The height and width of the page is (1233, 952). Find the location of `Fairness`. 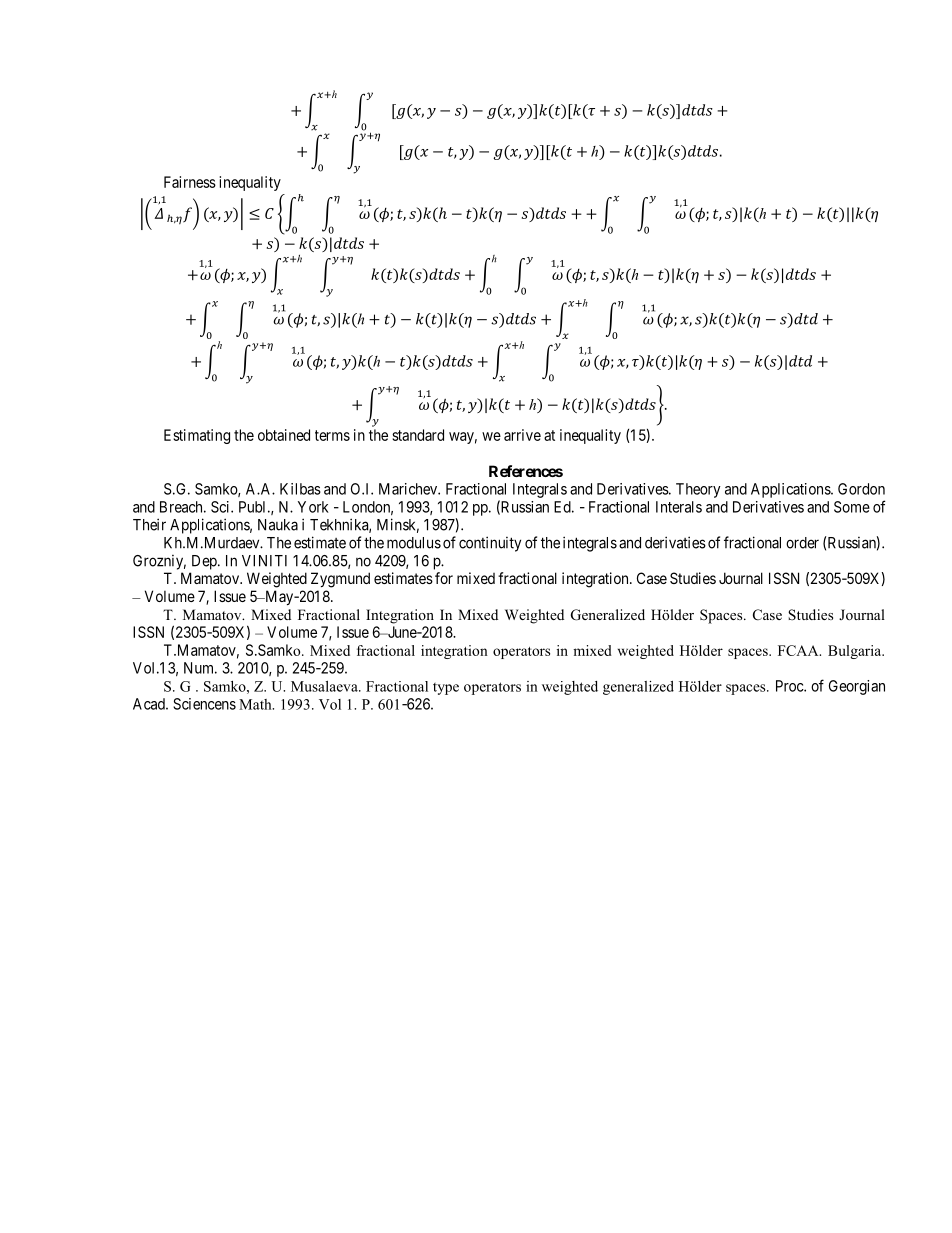

Fairness is located at coordinates (190, 182).
